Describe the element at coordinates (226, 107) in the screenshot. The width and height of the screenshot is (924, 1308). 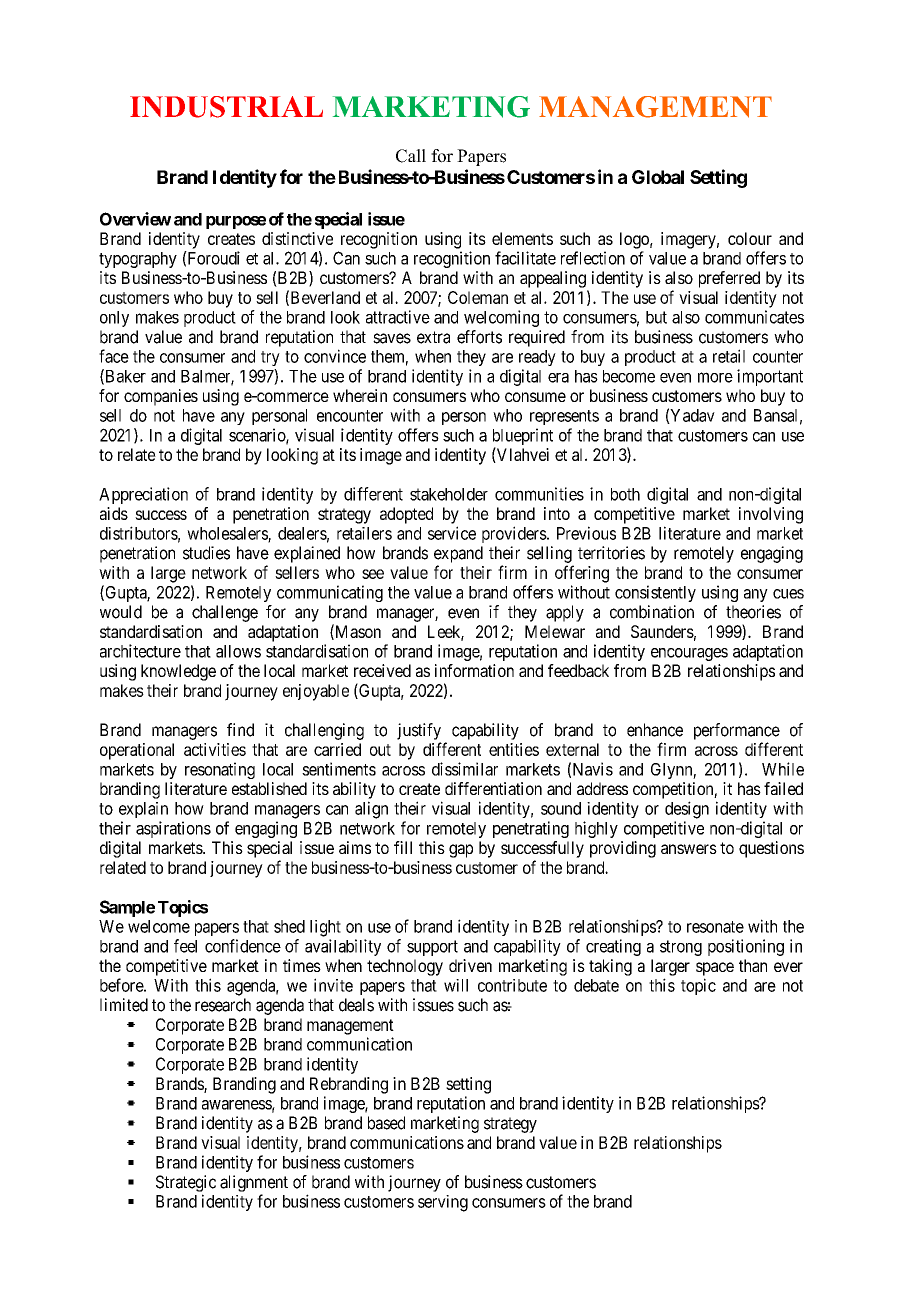
I see `INDUSTRIAL` at that location.
